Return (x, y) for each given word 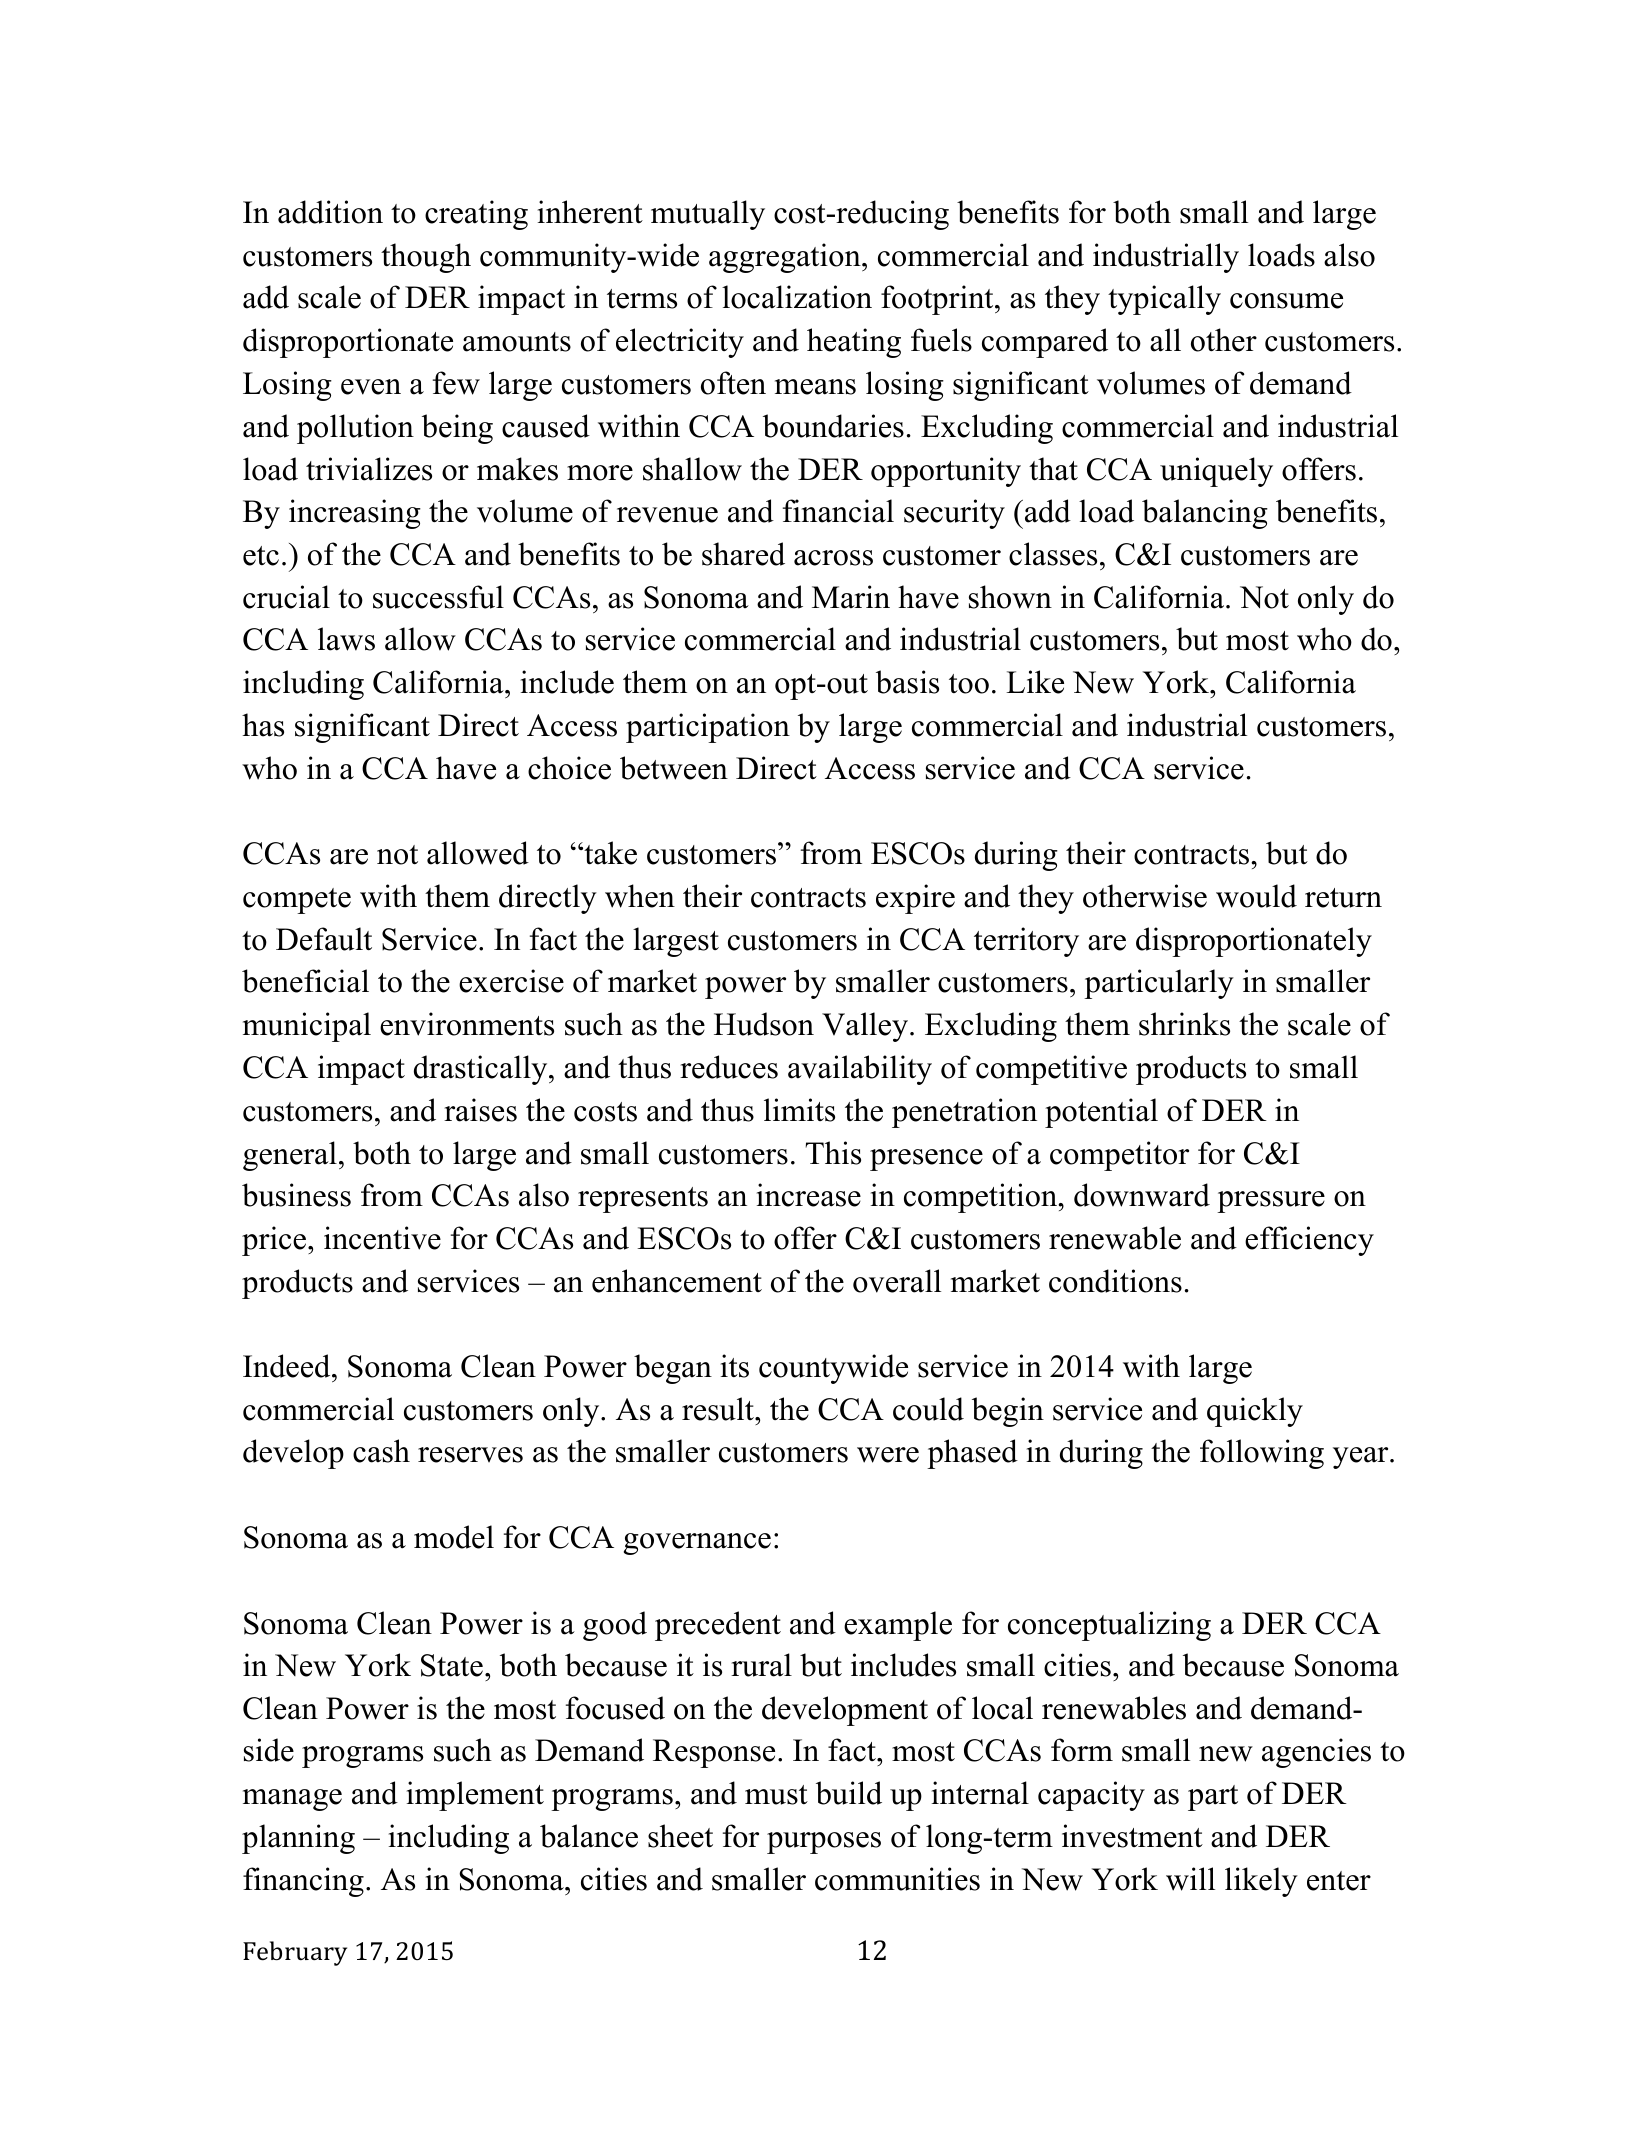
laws (346, 639)
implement (475, 1796)
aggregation (786, 258)
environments (467, 1024)
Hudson (764, 1024)
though (426, 258)
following (1262, 1454)
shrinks (1184, 1024)
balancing (1205, 514)
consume (1286, 301)
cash (381, 1451)
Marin (851, 597)
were (888, 1455)
